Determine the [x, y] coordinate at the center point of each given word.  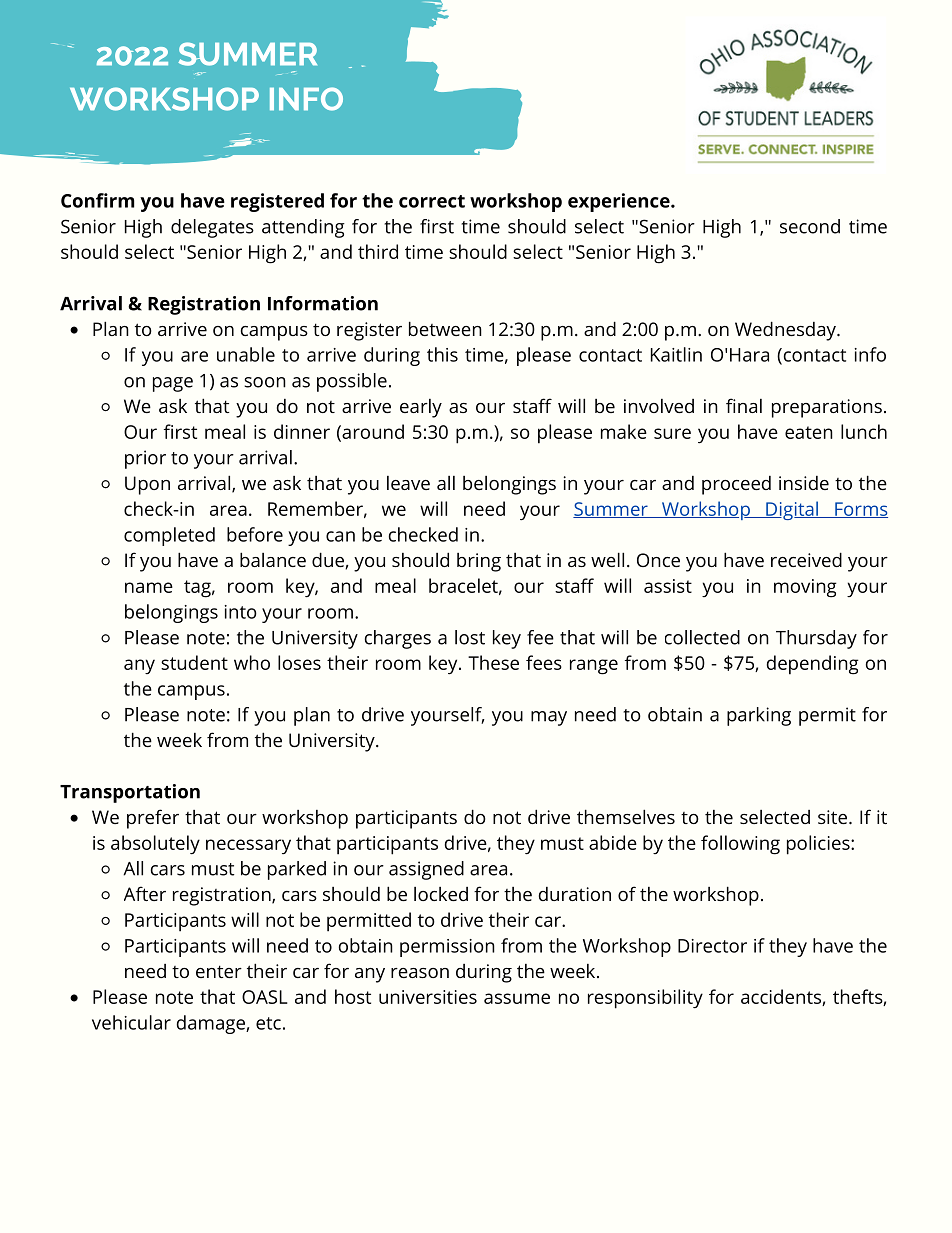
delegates [212, 228]
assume [517, 998]
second [810, 226]
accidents [782, 997]
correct [432, 201]
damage [212, 1024]
